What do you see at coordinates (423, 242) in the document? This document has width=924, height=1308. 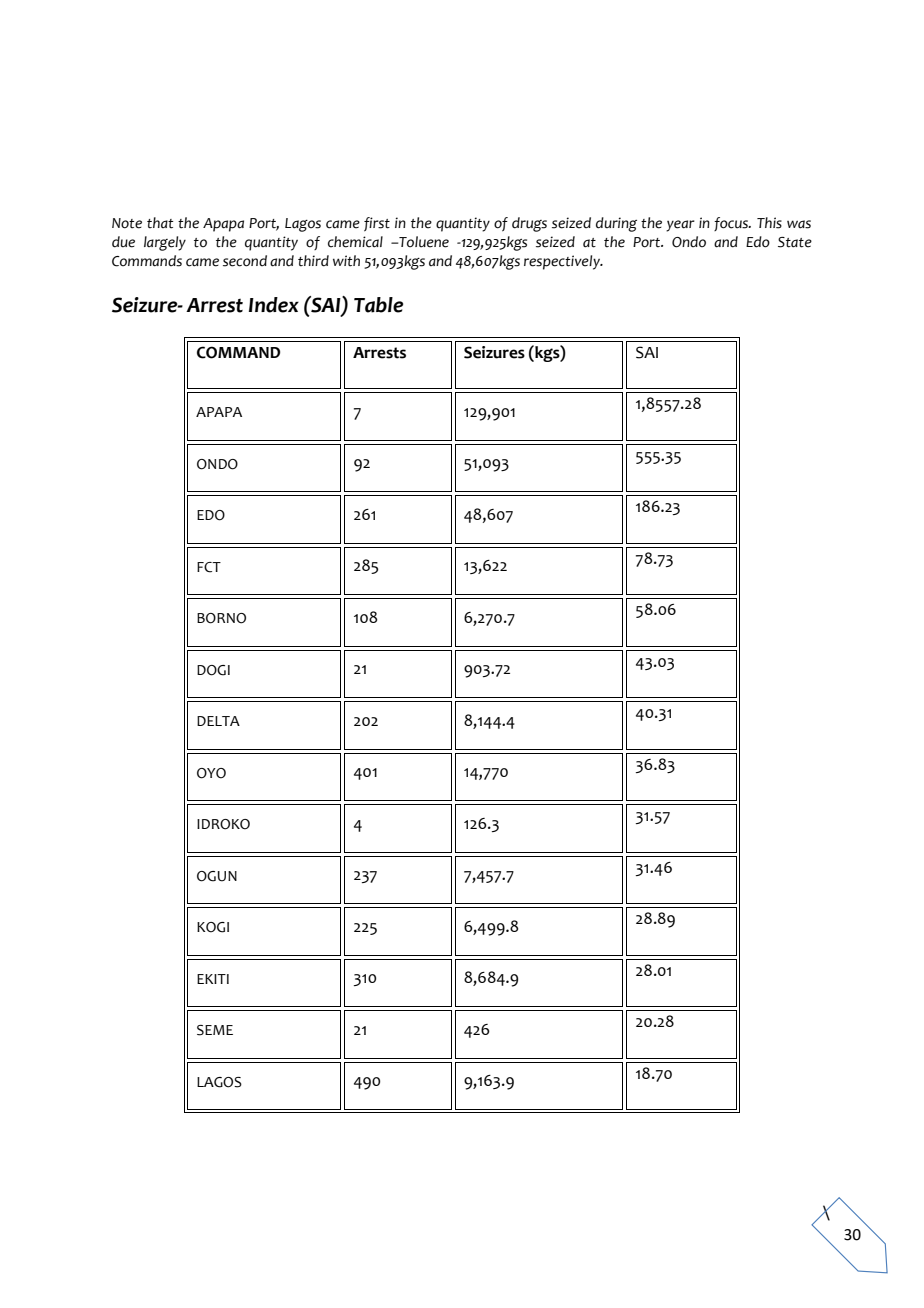 I see `Toluene` at bounding box center [423, 242].
